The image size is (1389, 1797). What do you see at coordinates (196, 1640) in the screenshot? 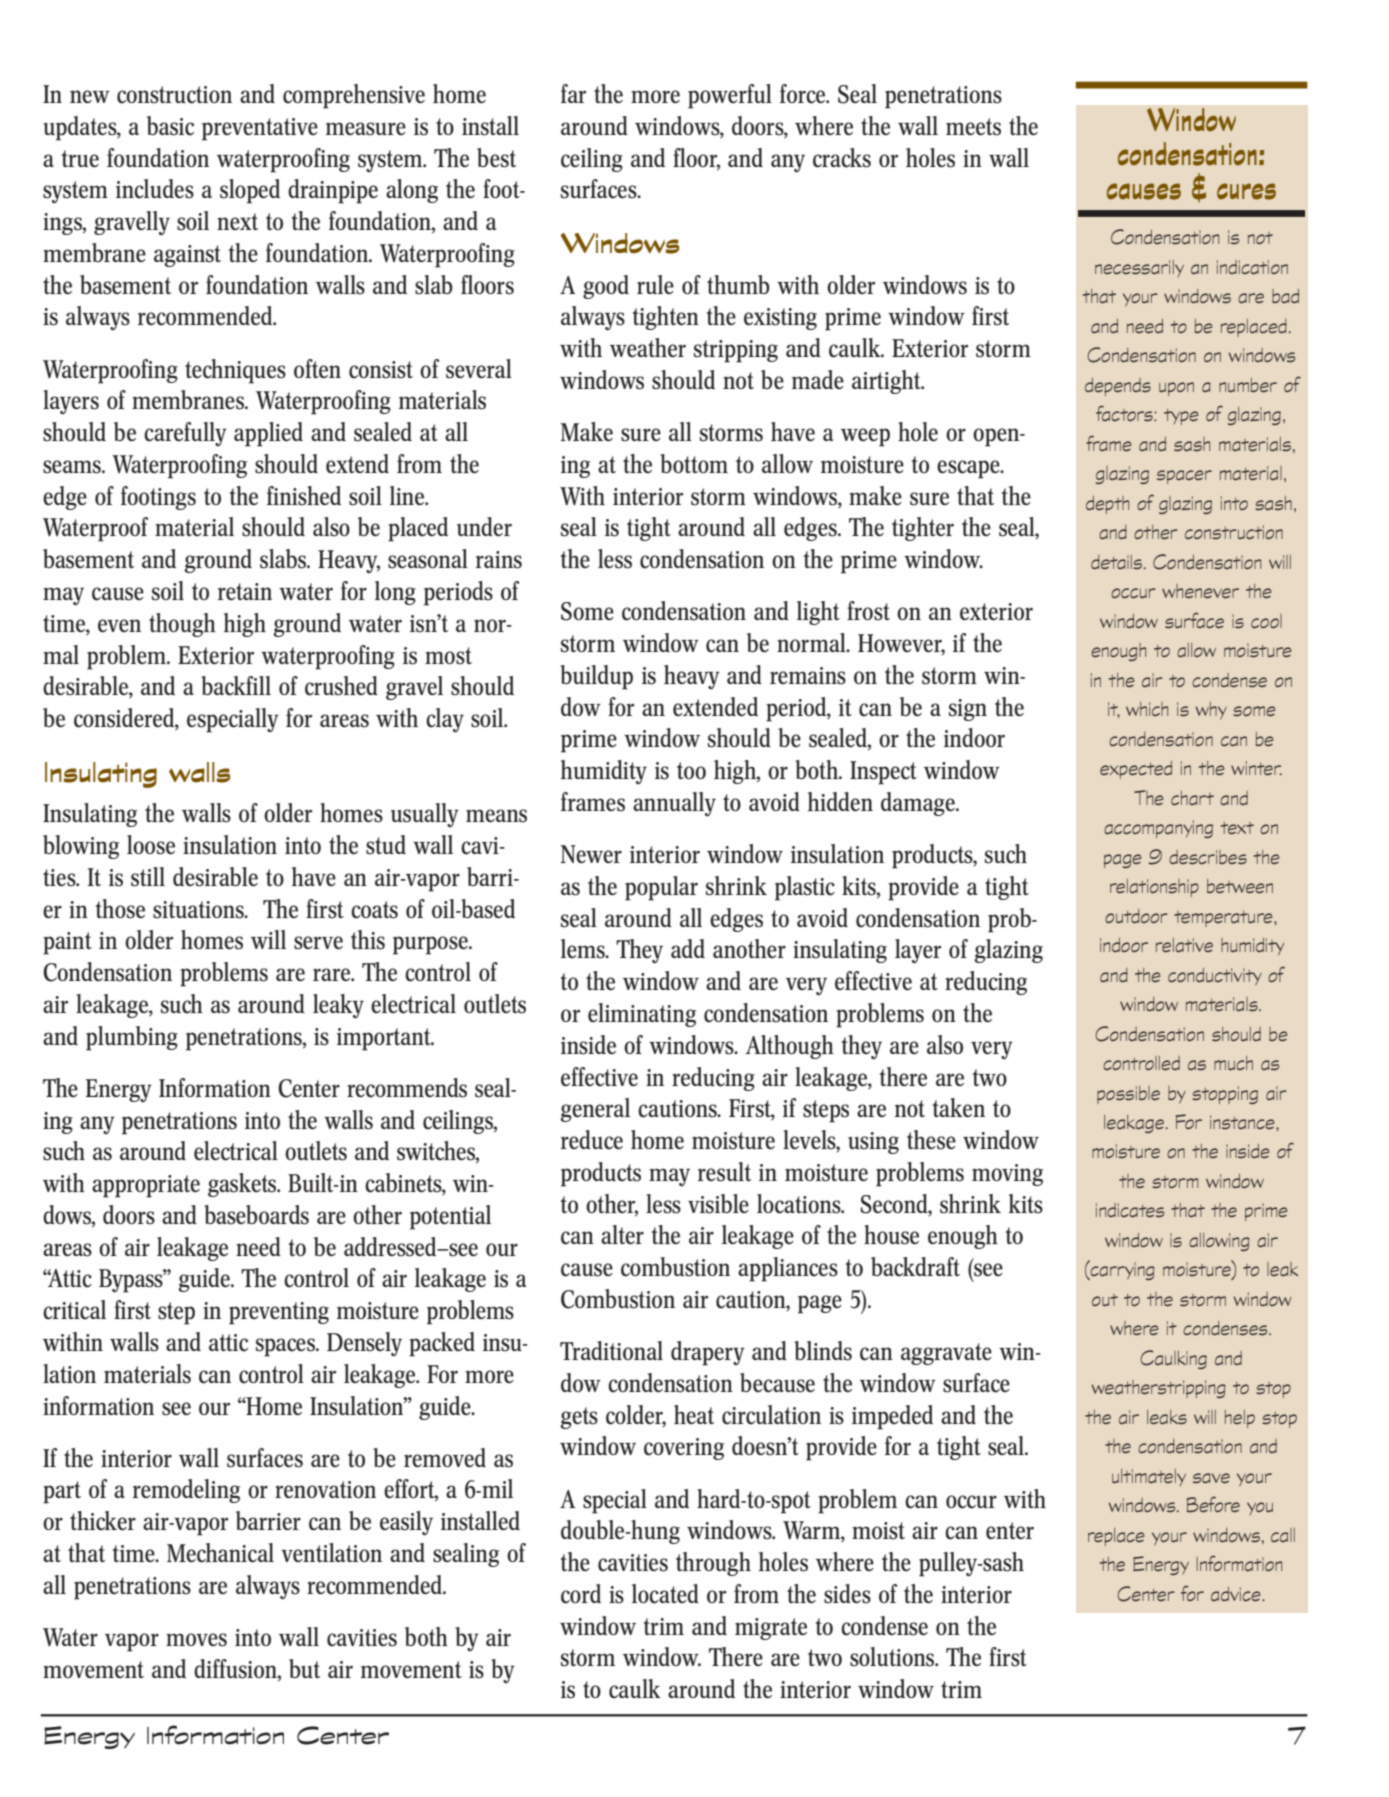
I see `moves` at bounding box center [196, 1640].
